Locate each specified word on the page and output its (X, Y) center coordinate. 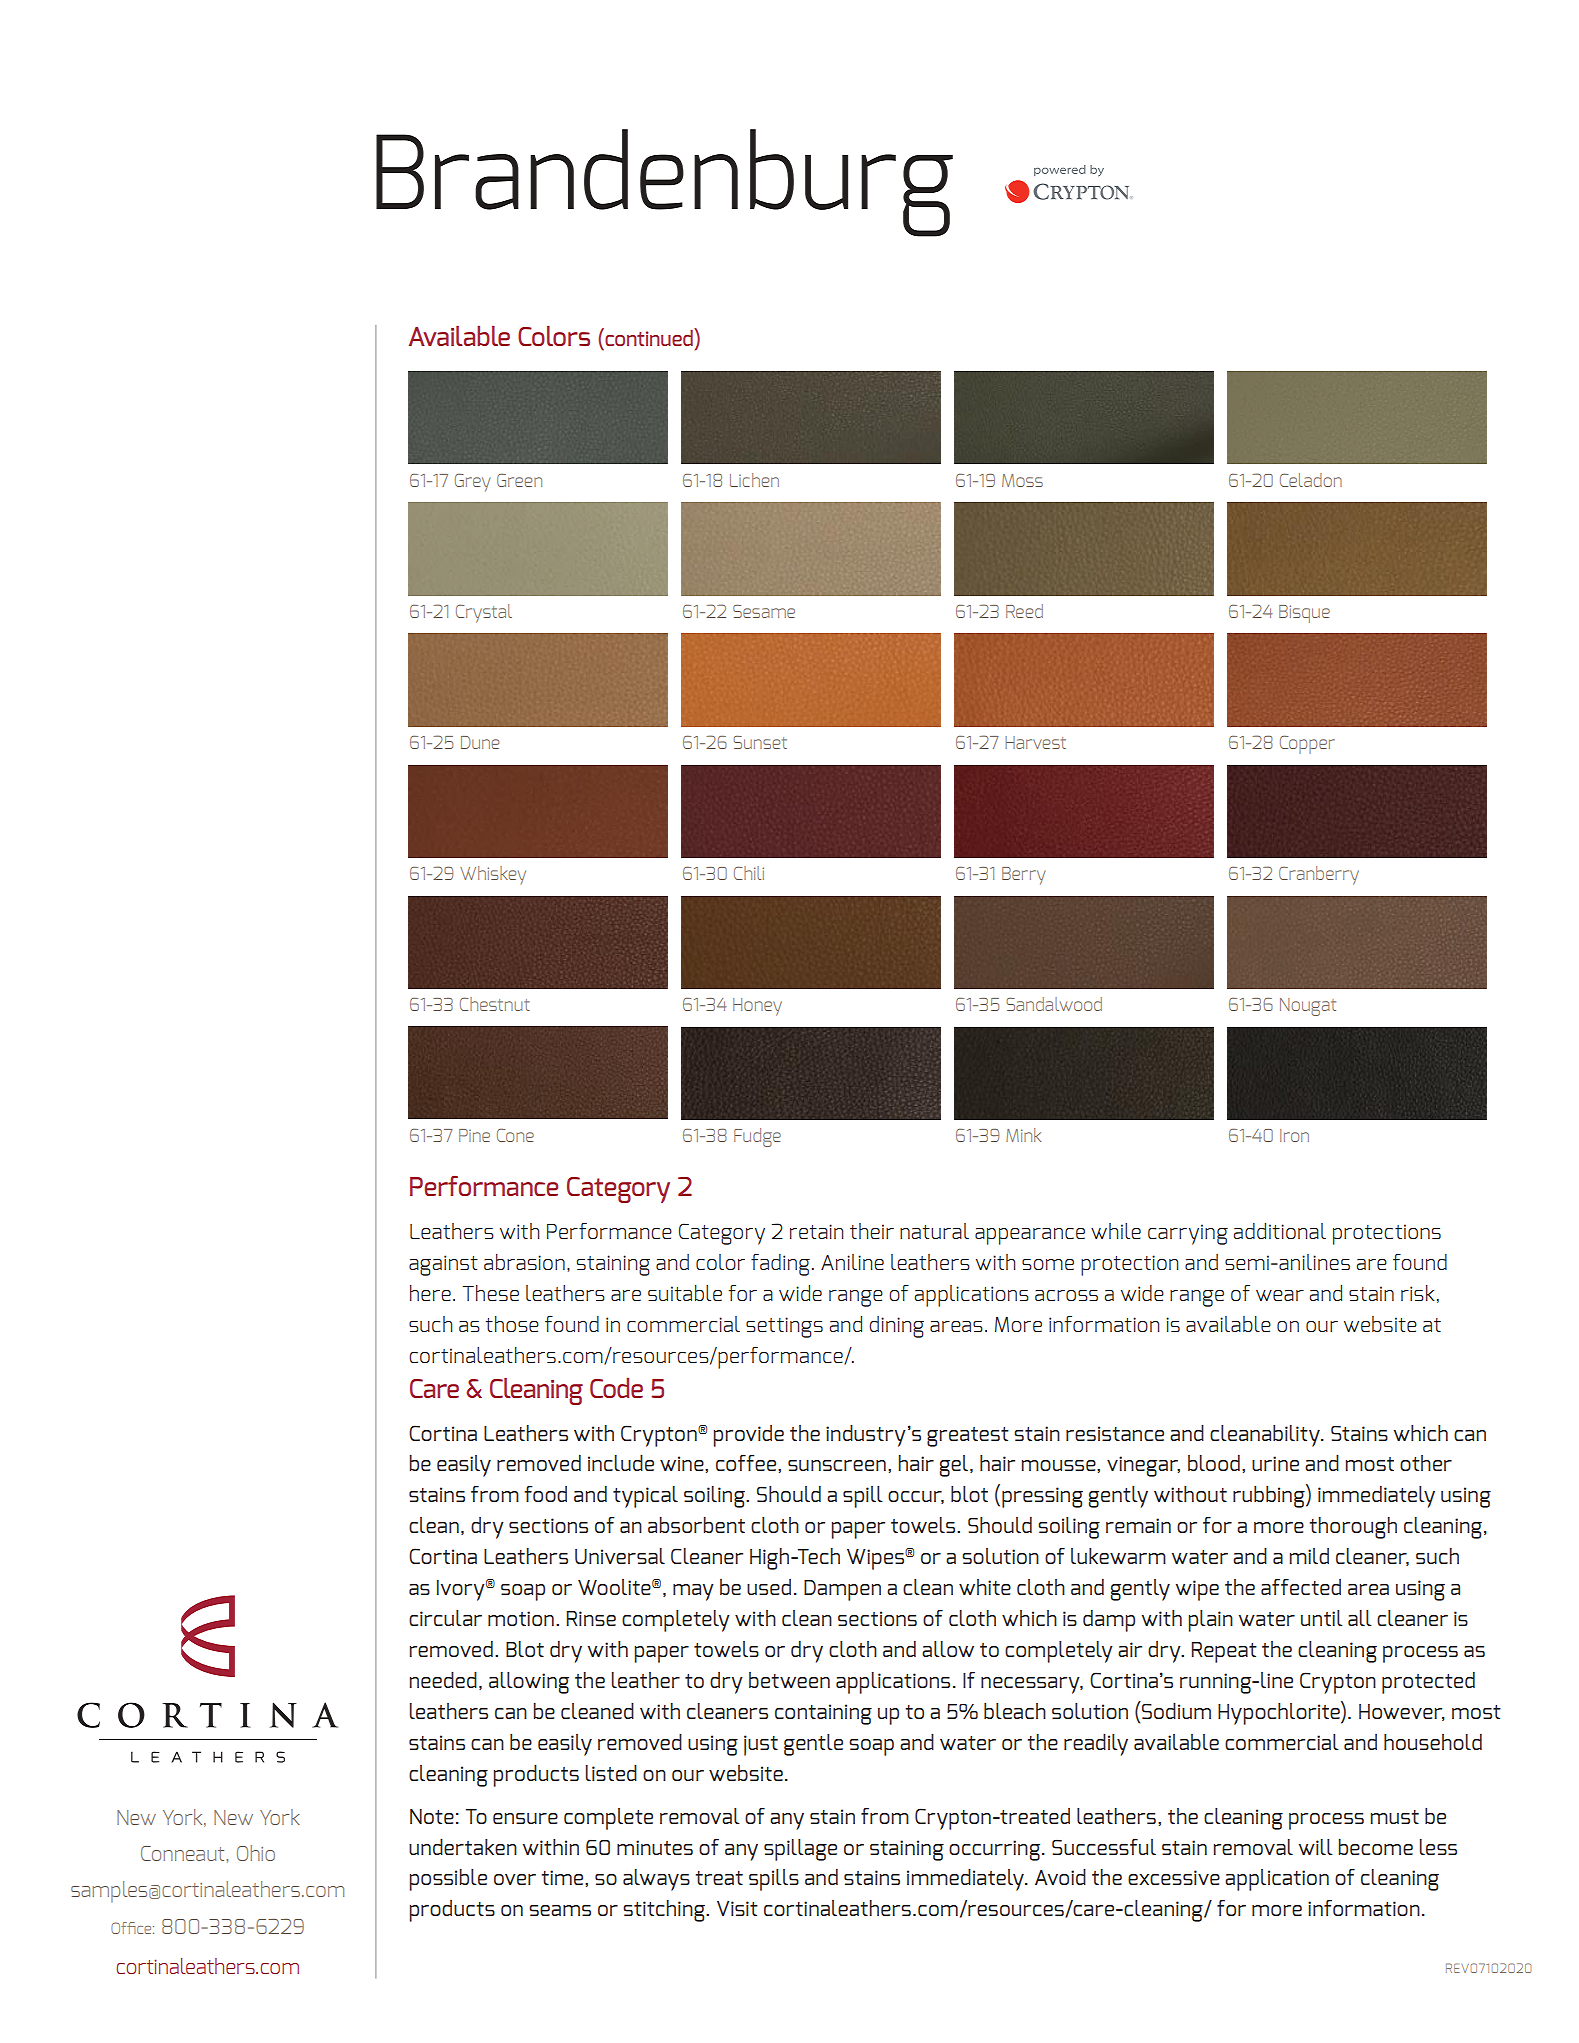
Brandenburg (664, 183)
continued (649, 337)
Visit (737, 1908)
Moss (1022, 480)
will (1316, 1847)
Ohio (256, 1853)
